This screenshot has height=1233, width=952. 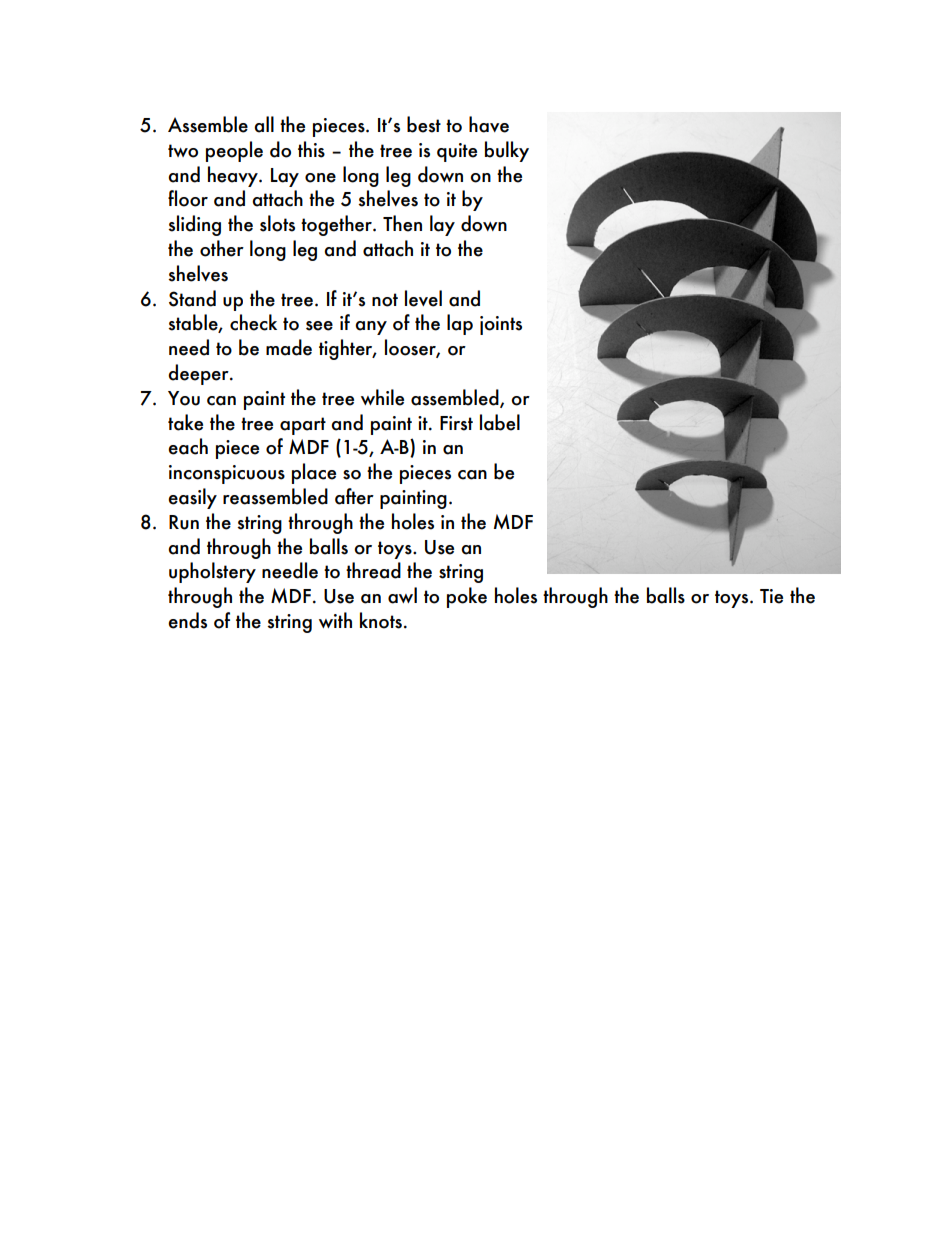 What do you see at coordinates (423, 298) in the screenshot?
I see `level` at bounding box center [423, 298].
